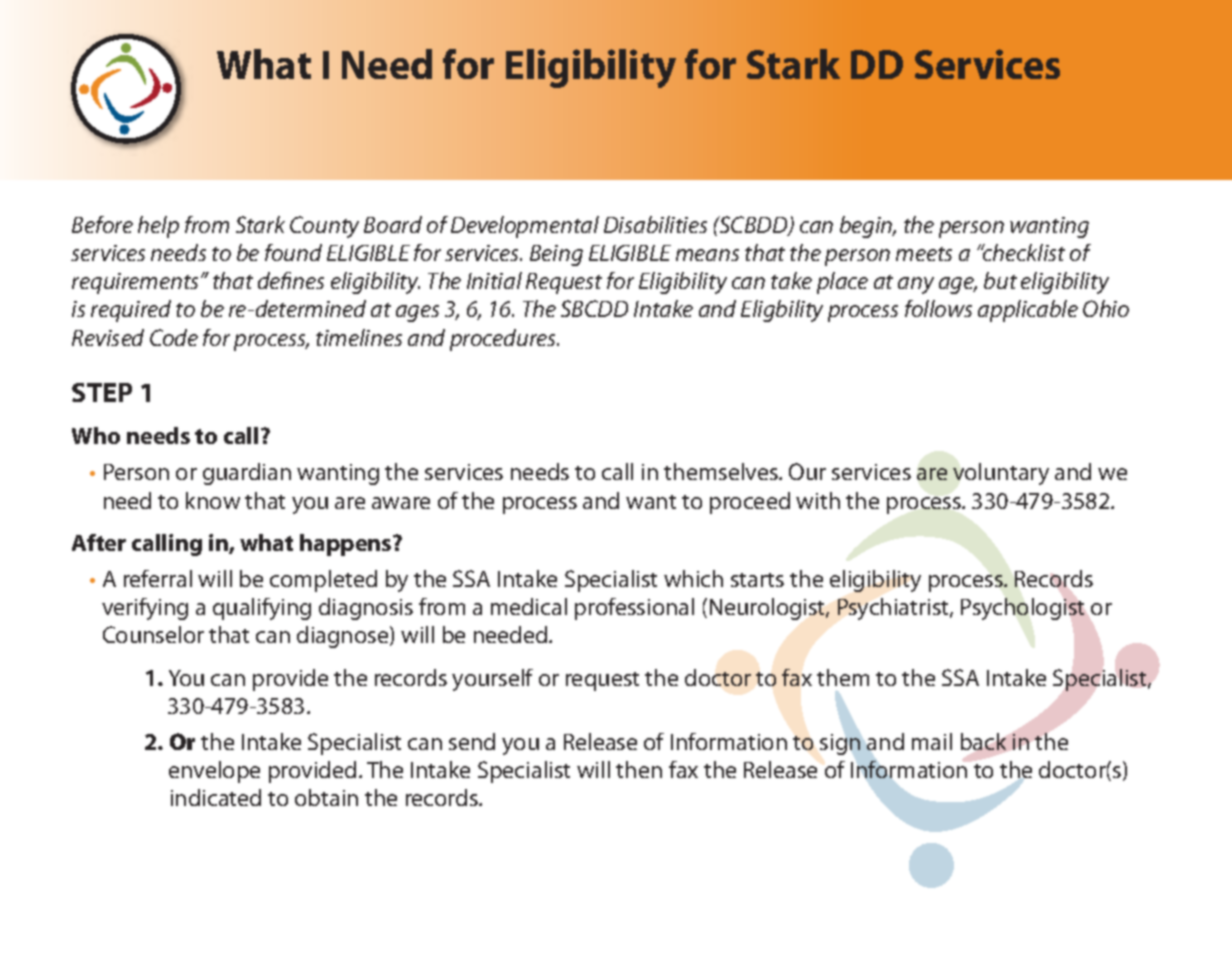  I want to click on checklist, so click(1023, 252).
